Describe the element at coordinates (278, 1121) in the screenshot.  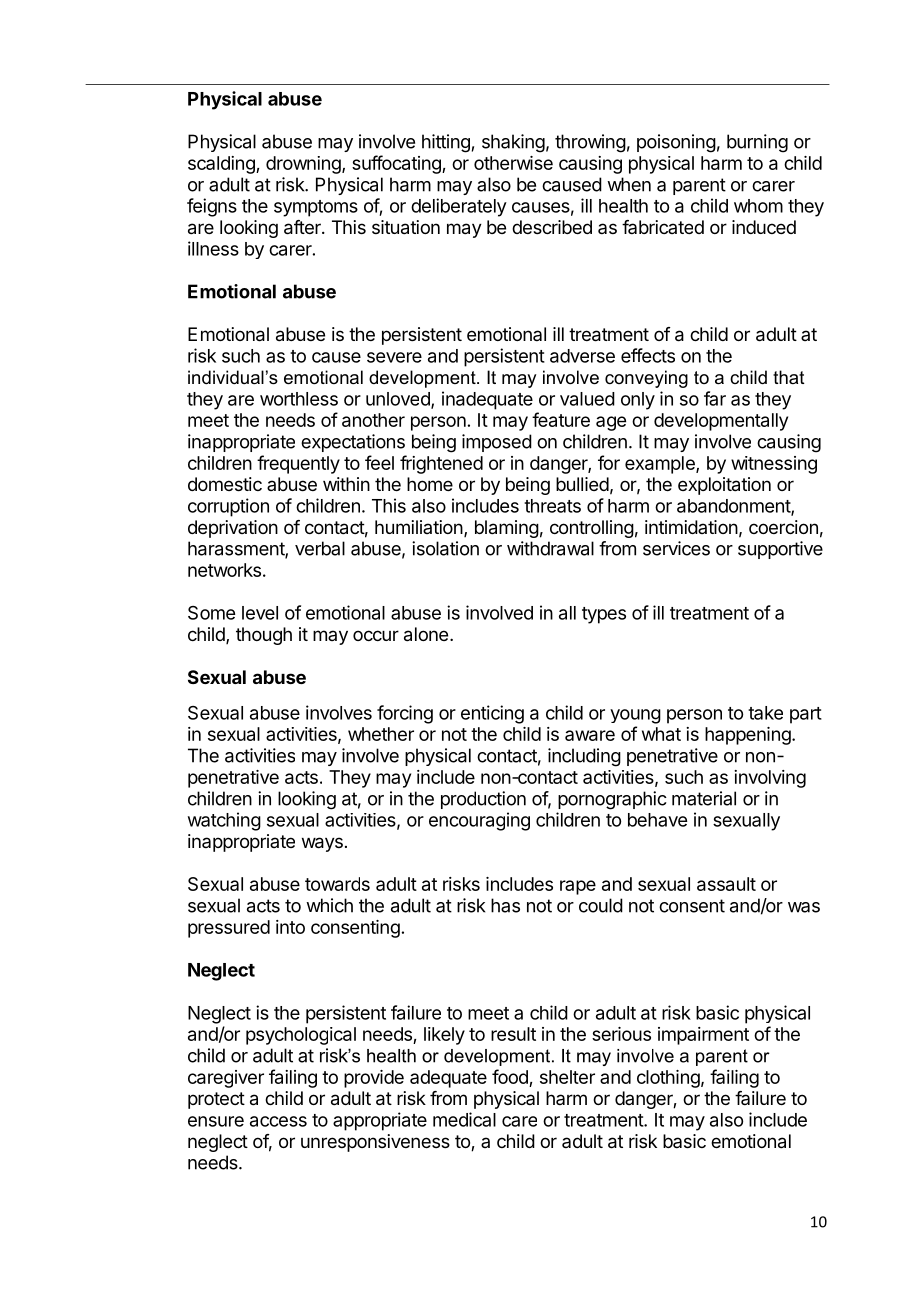
I see `access` at that location.
